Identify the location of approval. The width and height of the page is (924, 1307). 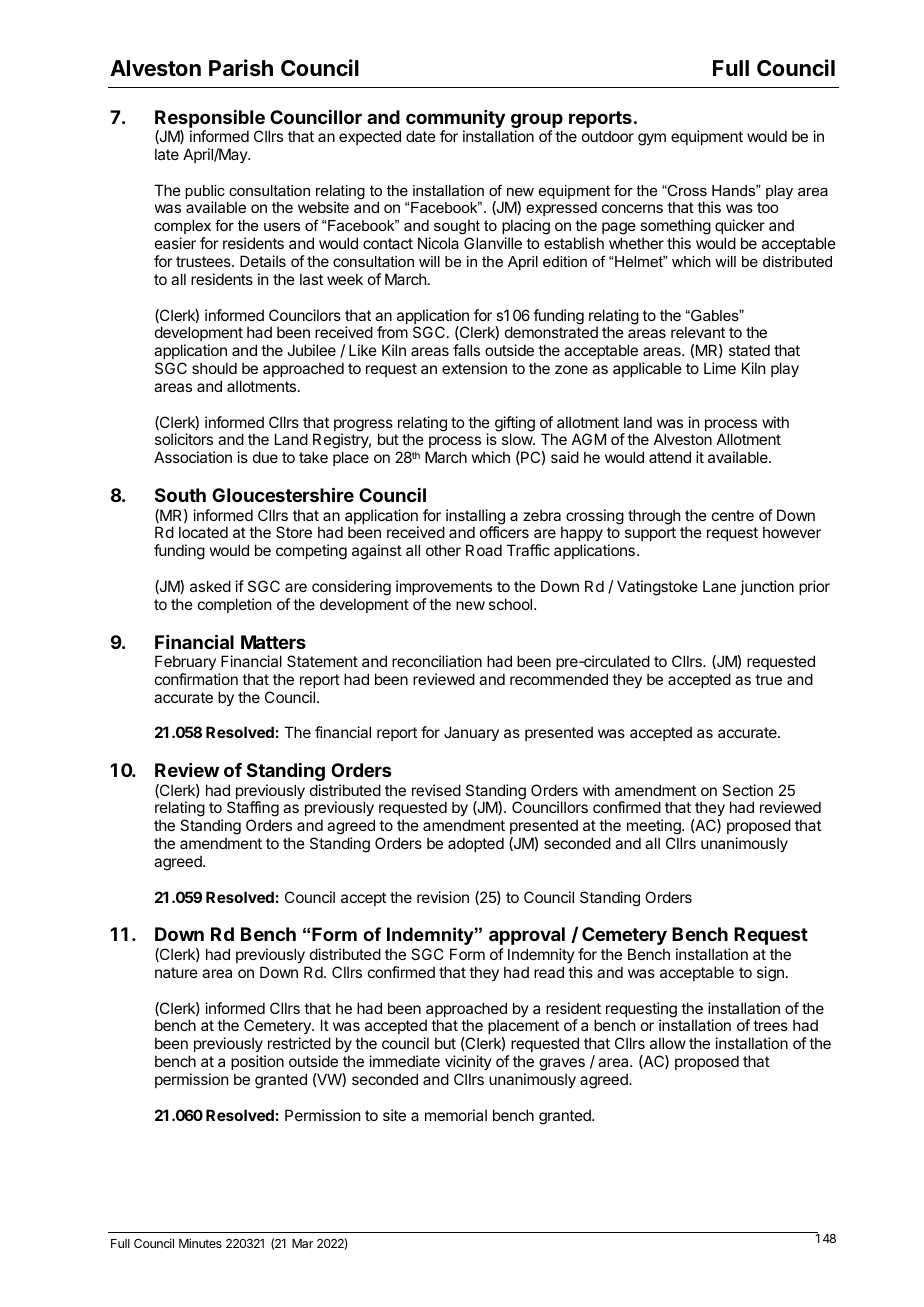
(527, 936).
